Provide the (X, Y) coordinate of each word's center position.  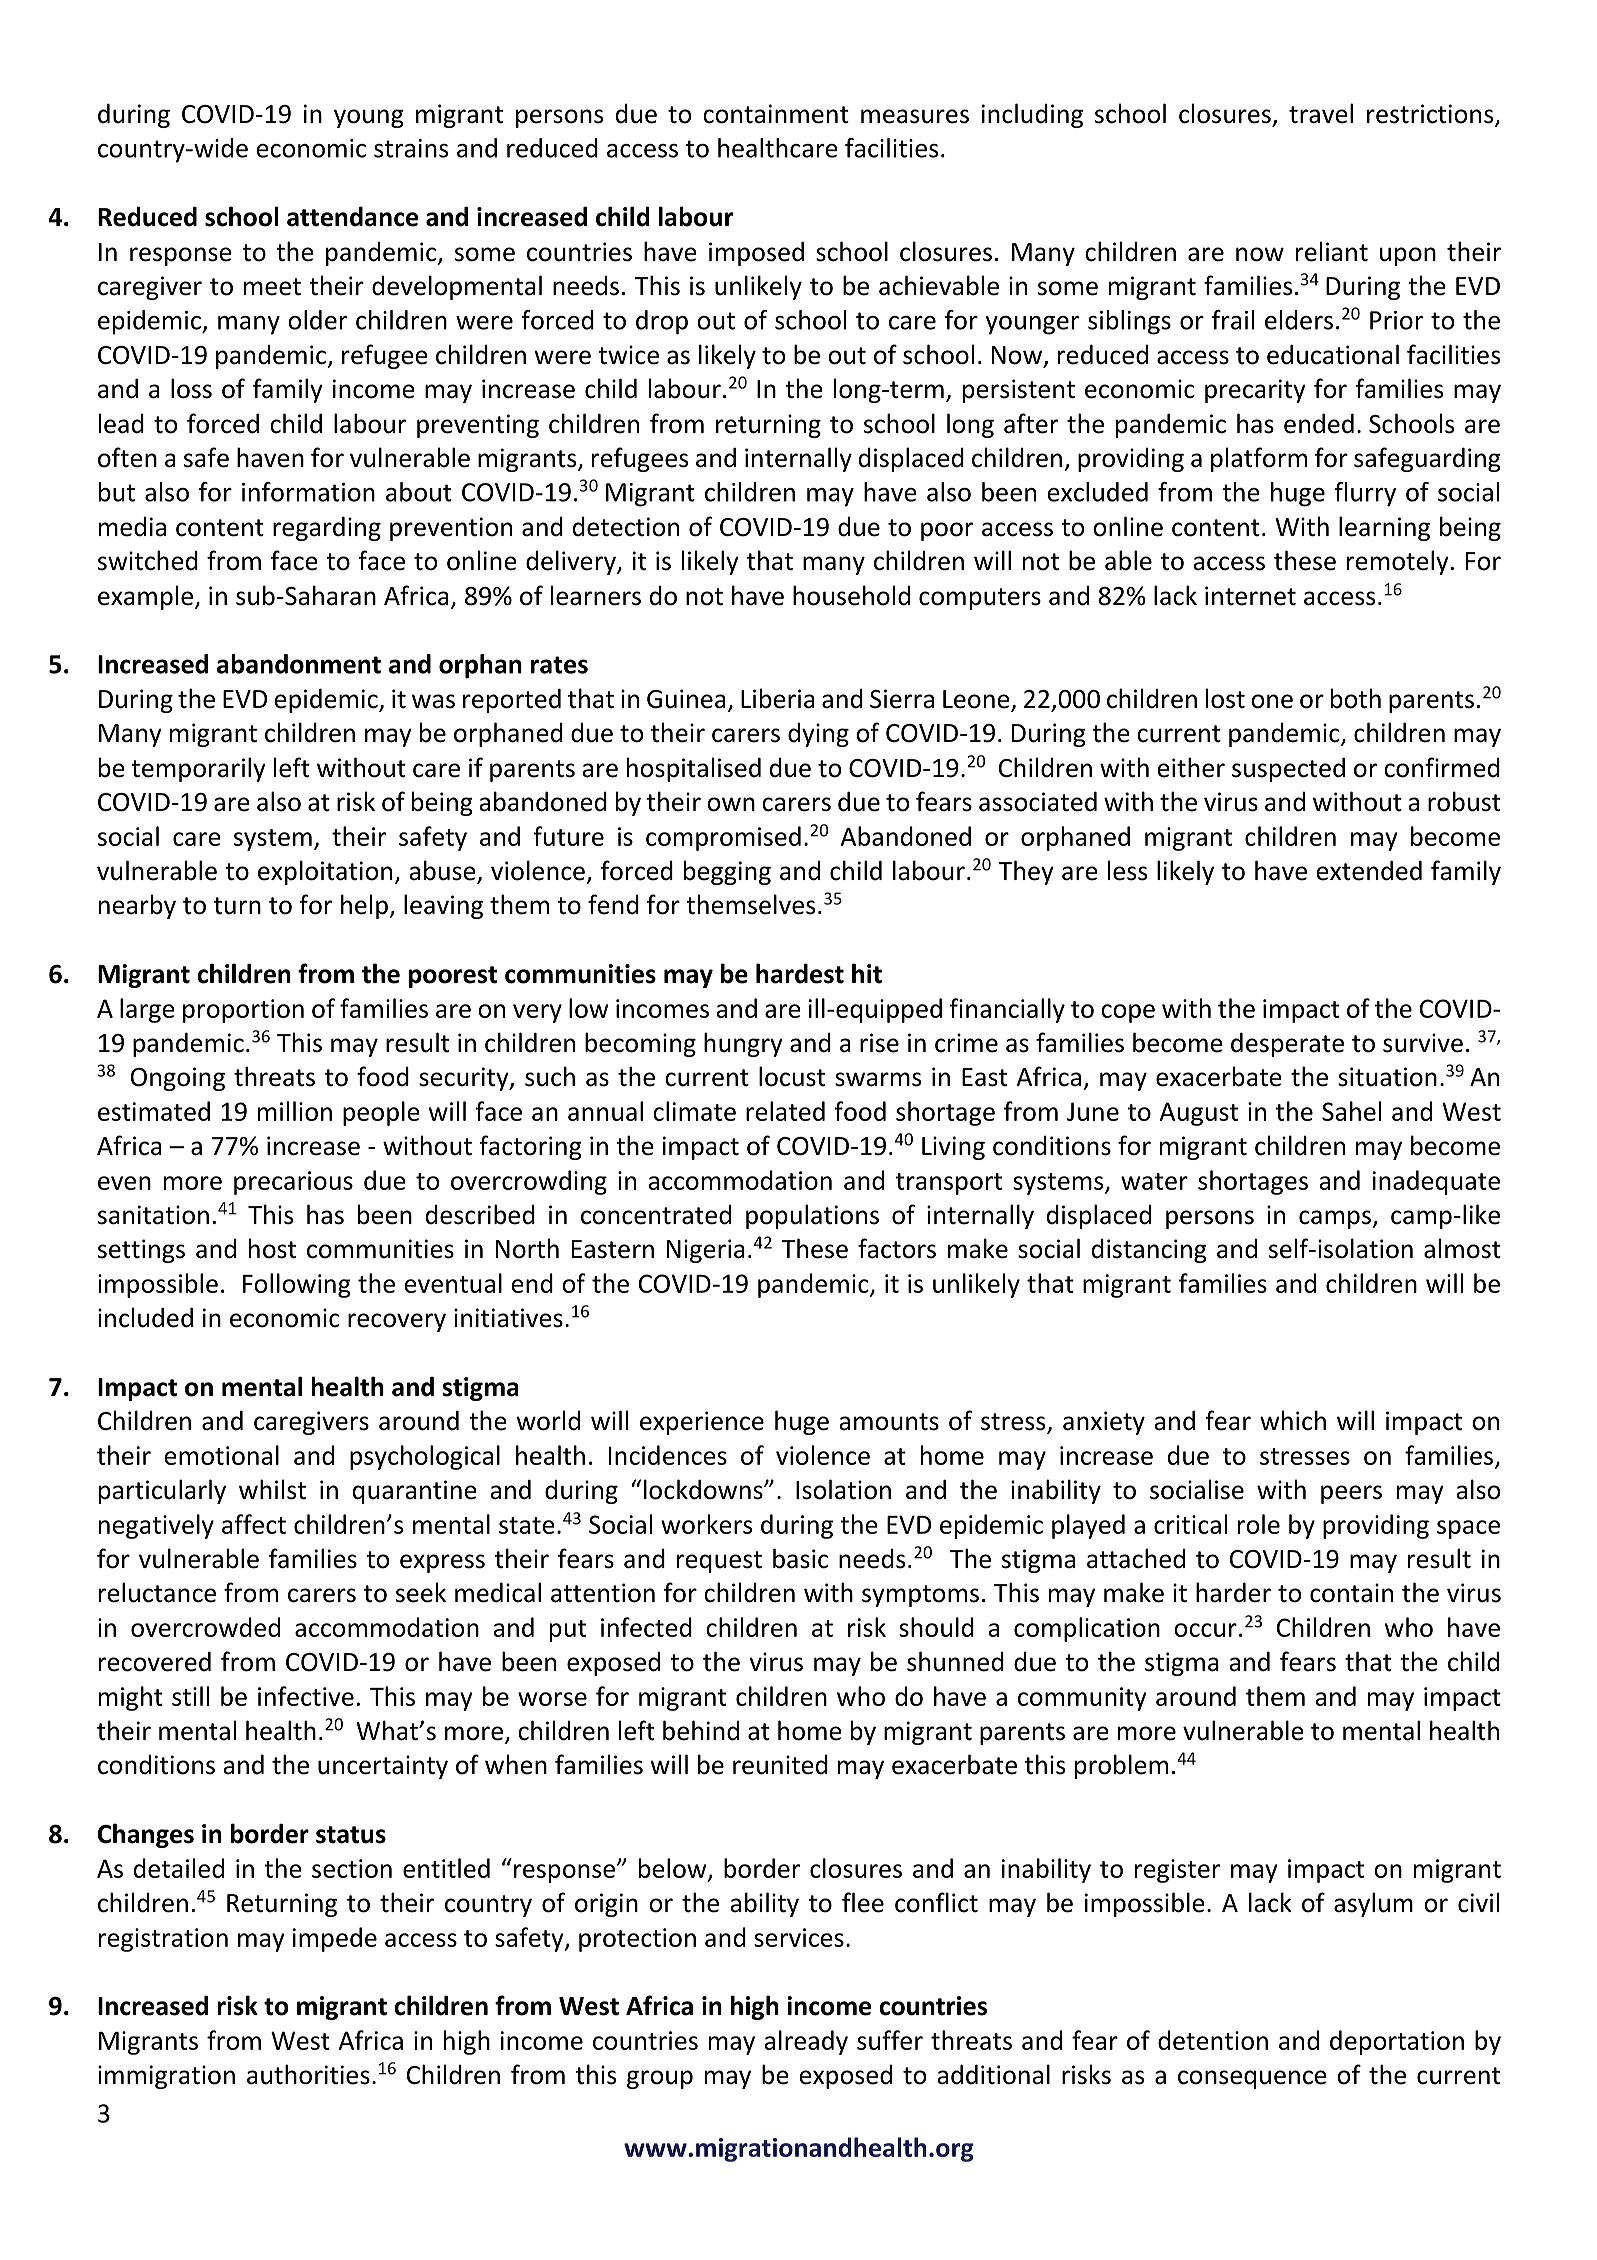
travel (1321, 113)
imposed (756, 253)
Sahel (1351, 1111)
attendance (352, 216)
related (785, 1111)
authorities (308, 2074)
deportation (1397, 2042)
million (295, 1111)
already (806, 2042)
